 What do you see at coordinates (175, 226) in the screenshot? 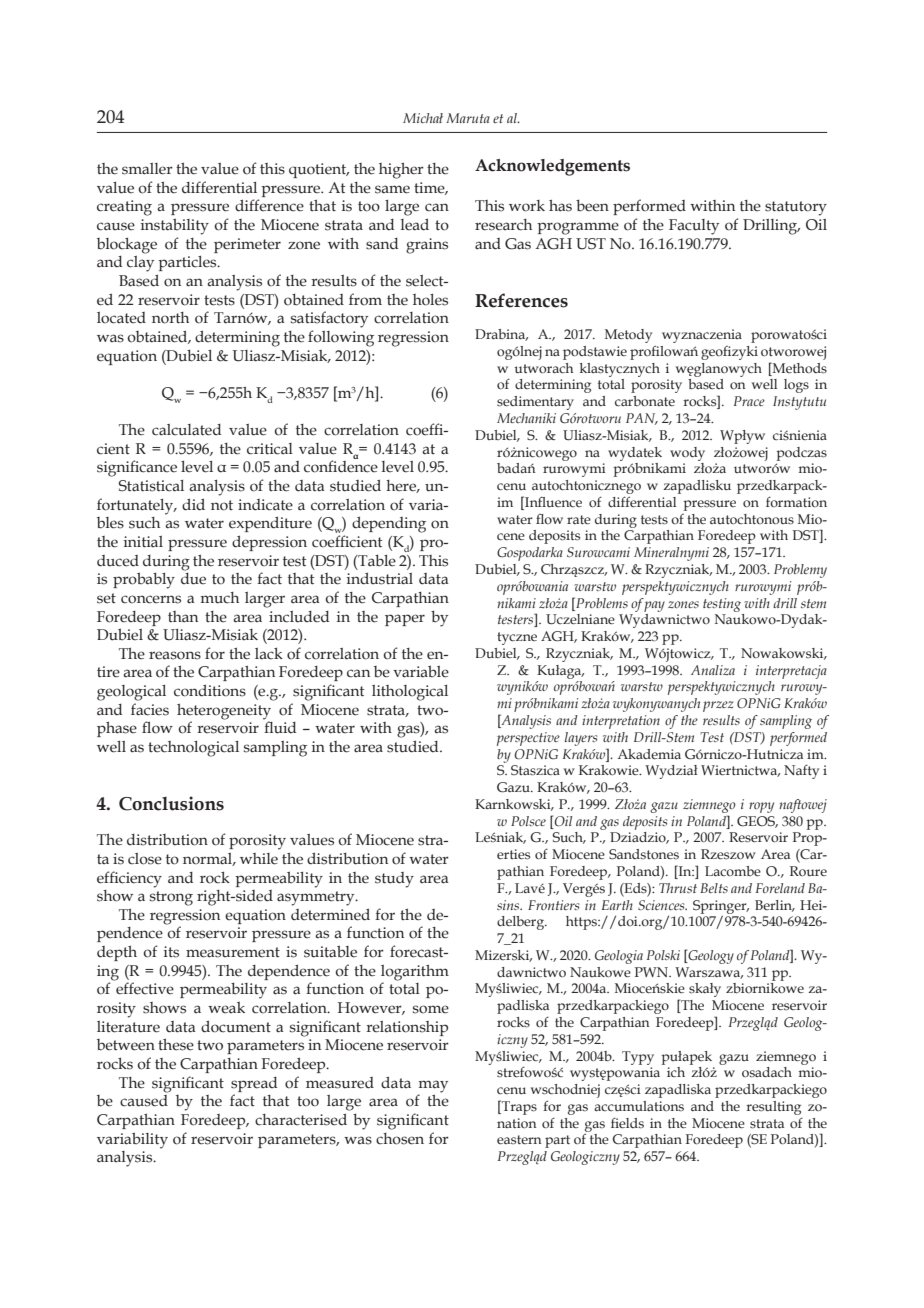
I see `instability` at bounding box center [175, 226].
